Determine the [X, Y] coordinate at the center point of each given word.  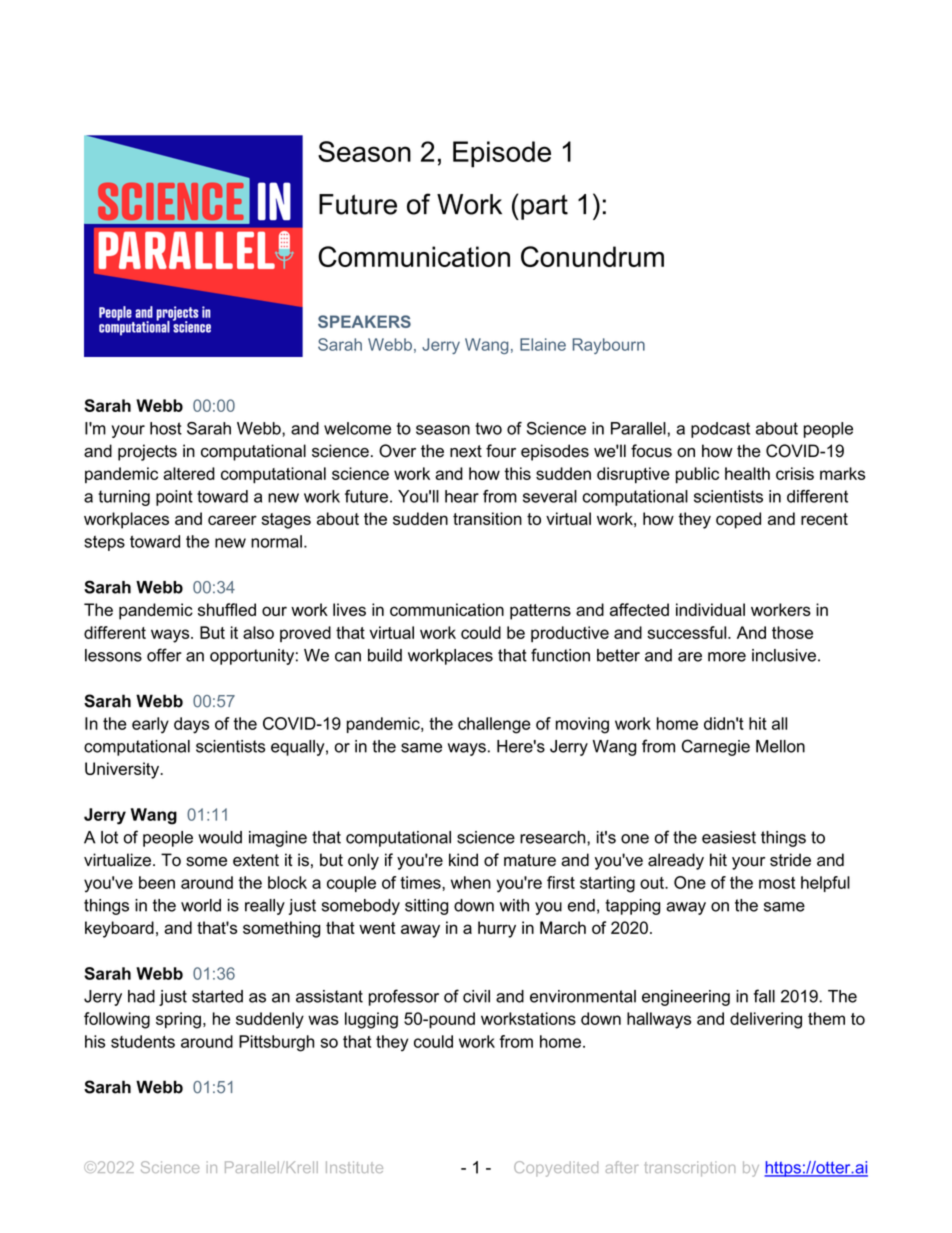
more [727, 657]
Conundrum [592, 256]
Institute [354, 1167]
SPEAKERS [364, 321]
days [191, 725]
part [544, 207]
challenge [494, 725]
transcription [690, 1169]
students [143, 1041]
